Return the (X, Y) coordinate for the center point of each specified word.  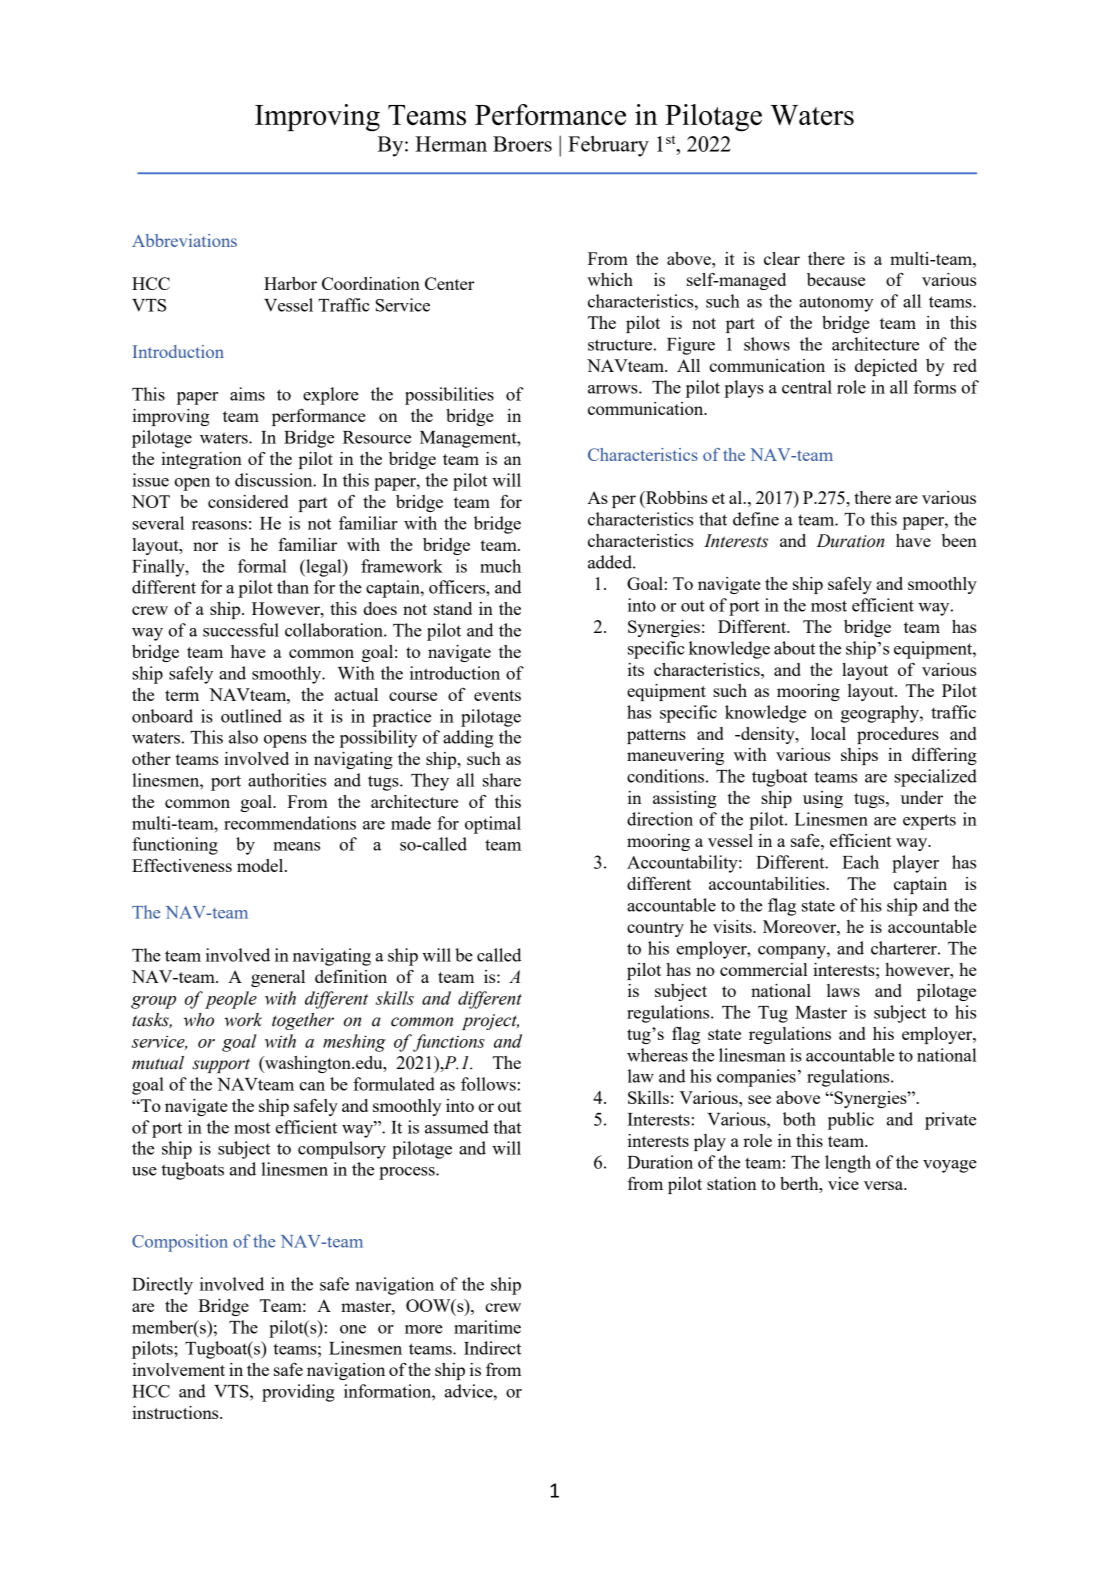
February (608, 146)
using (823, 799)
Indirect (492, 1348)
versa (885, 1185)
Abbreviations (184, 240)
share (502, 780)
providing (298, 1393)
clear (782, 258)
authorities (287, 780)
